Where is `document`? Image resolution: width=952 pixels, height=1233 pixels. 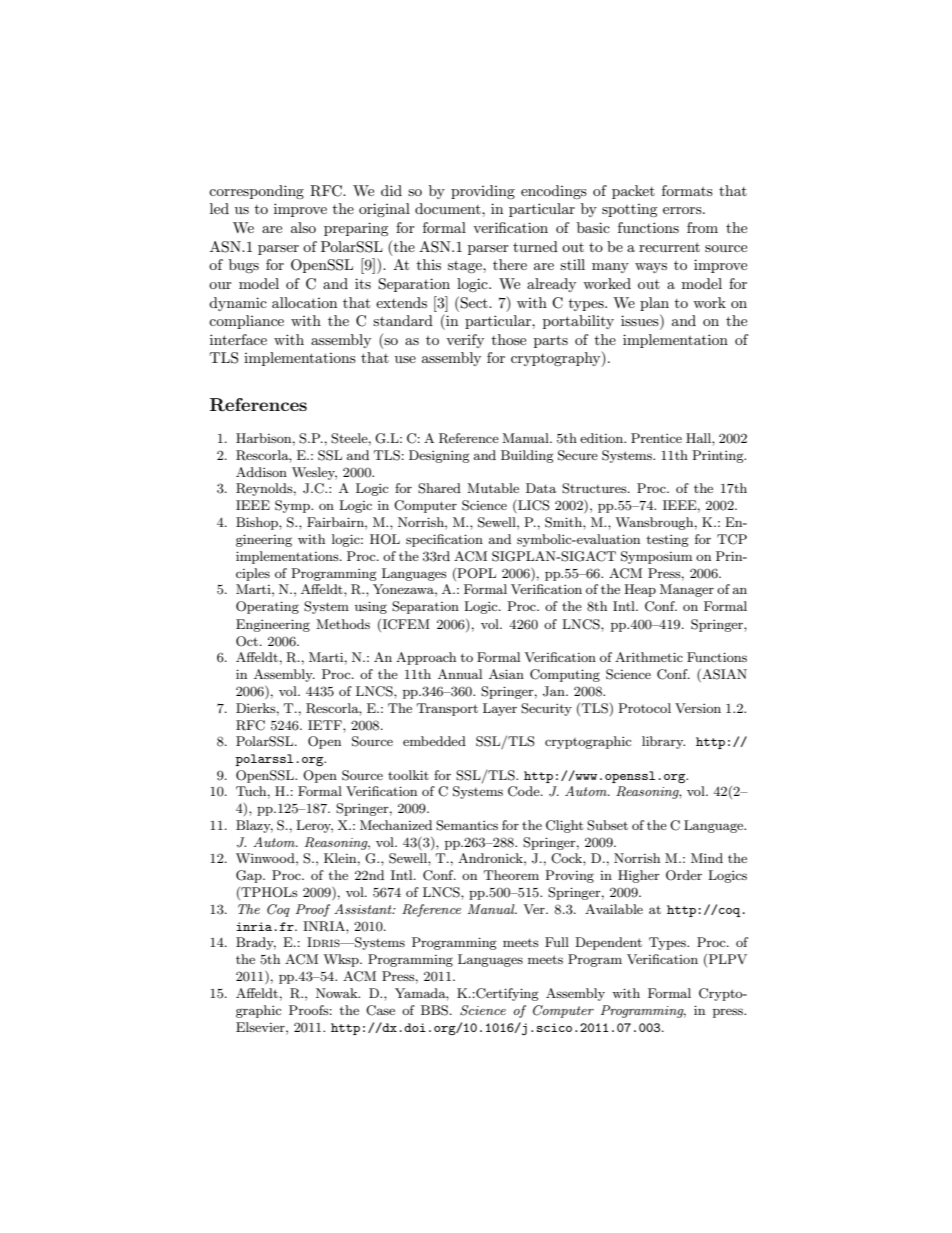 document is located at coordinates (449, 208).
